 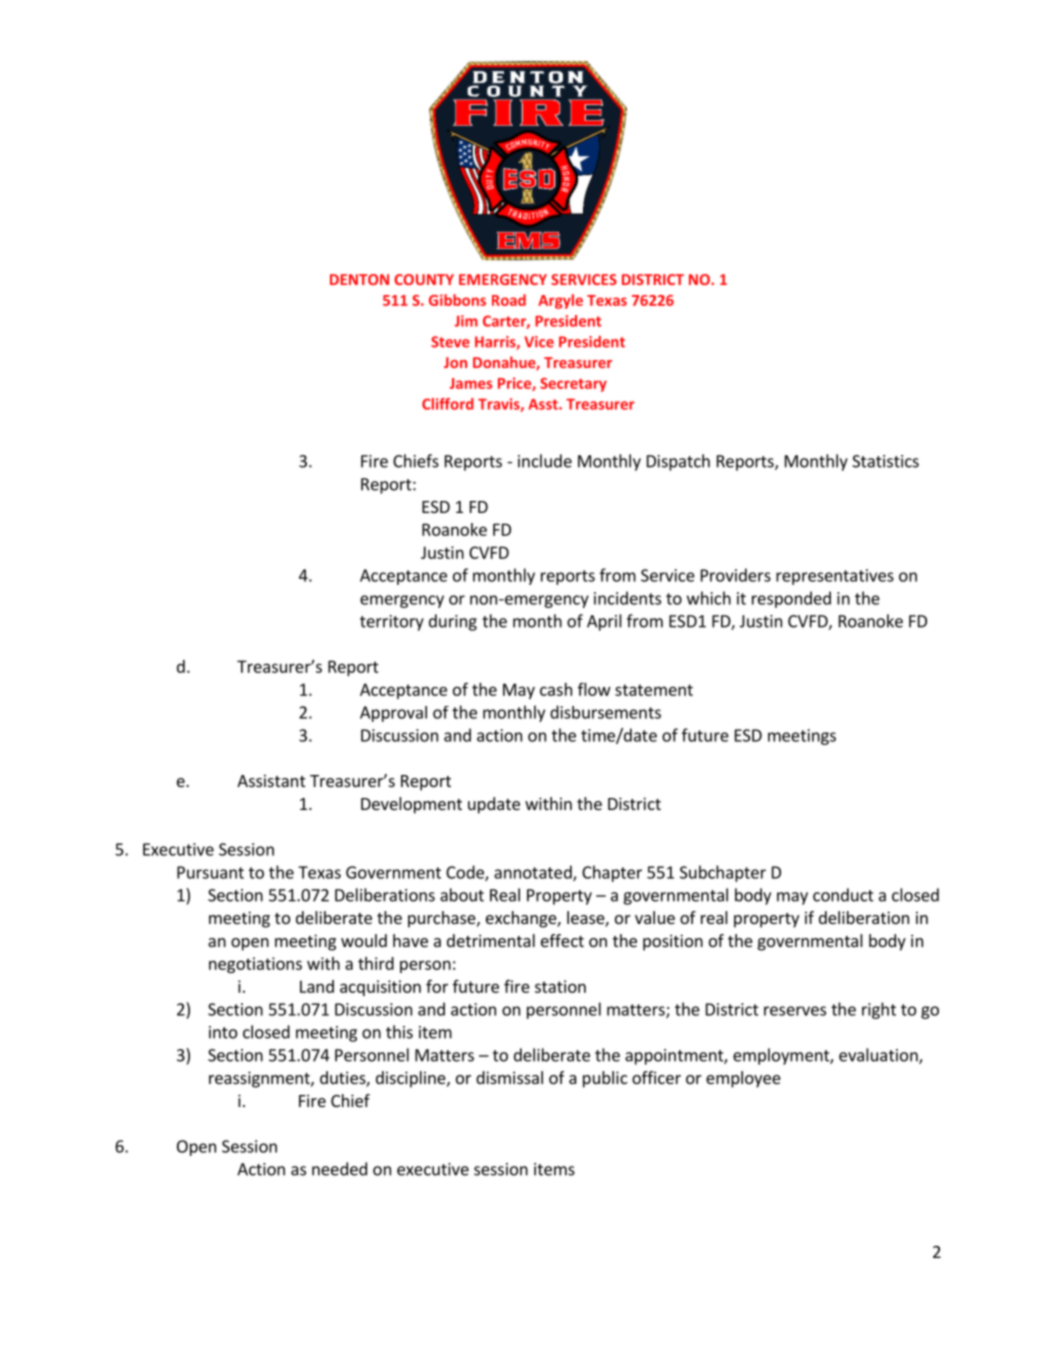 What do you see at coordinates (835, 577) in the screenshot?
I see `representatives` at bounding box center [835, 577].
